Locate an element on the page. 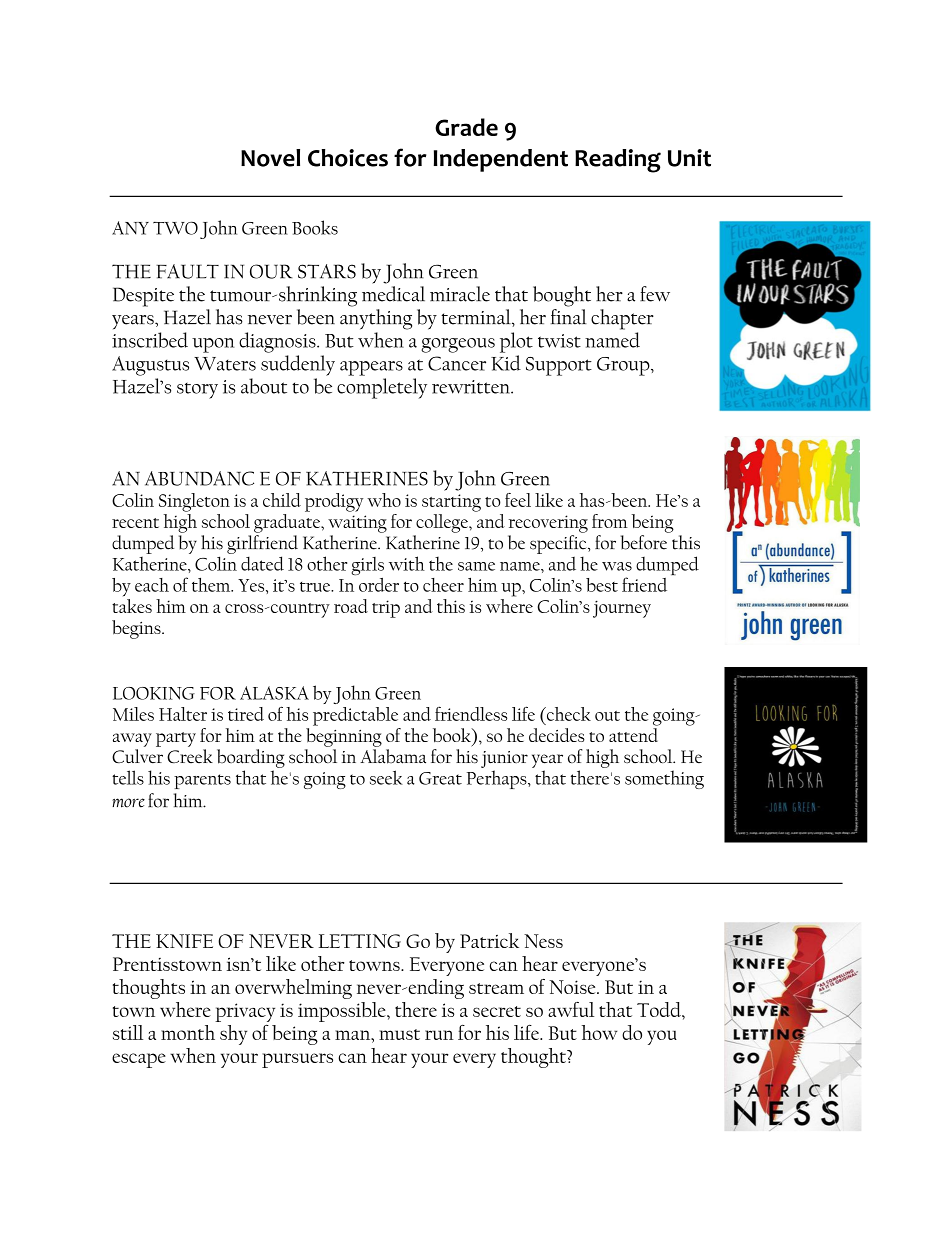  parents is located at coordinates (202, 781).
